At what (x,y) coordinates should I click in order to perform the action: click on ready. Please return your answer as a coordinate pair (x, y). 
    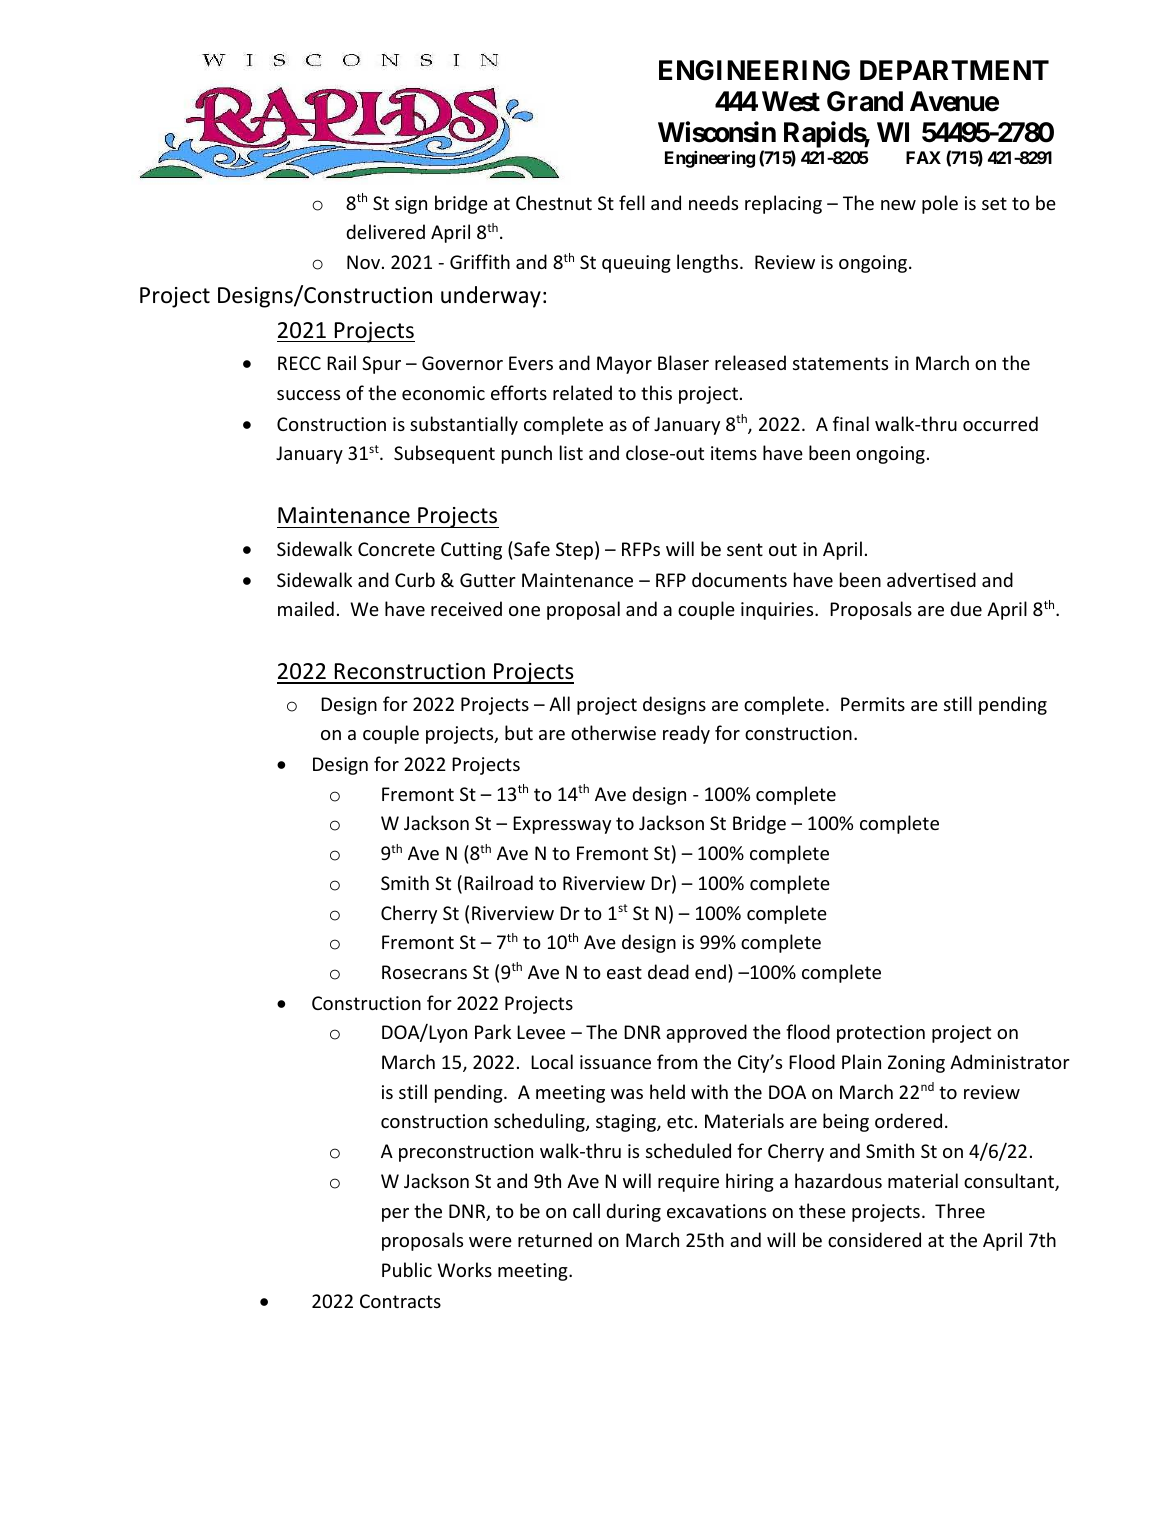
    Looking at the image, I should click on (686, 734).
